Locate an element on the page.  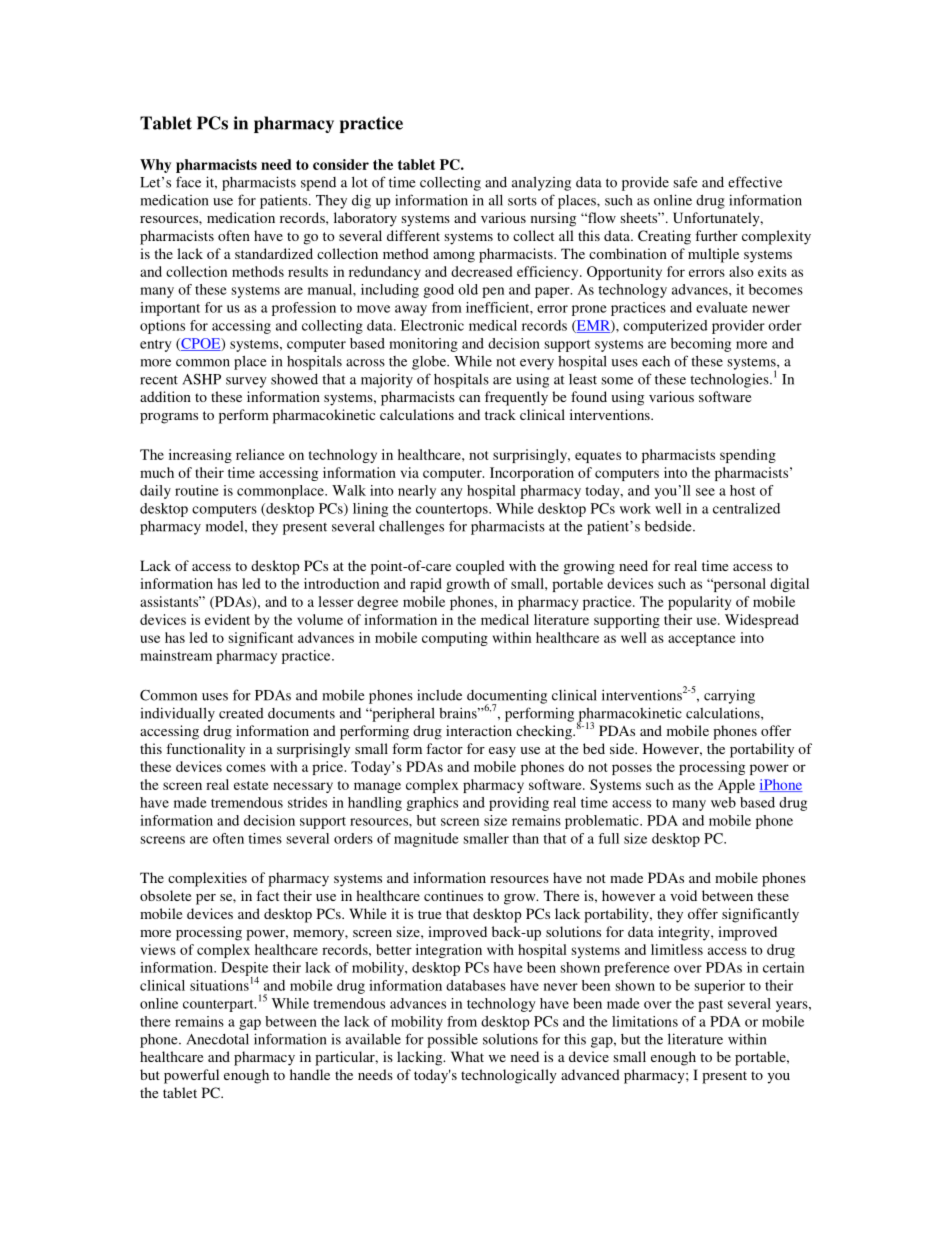
centralized is located at coordinates (746, 508).
